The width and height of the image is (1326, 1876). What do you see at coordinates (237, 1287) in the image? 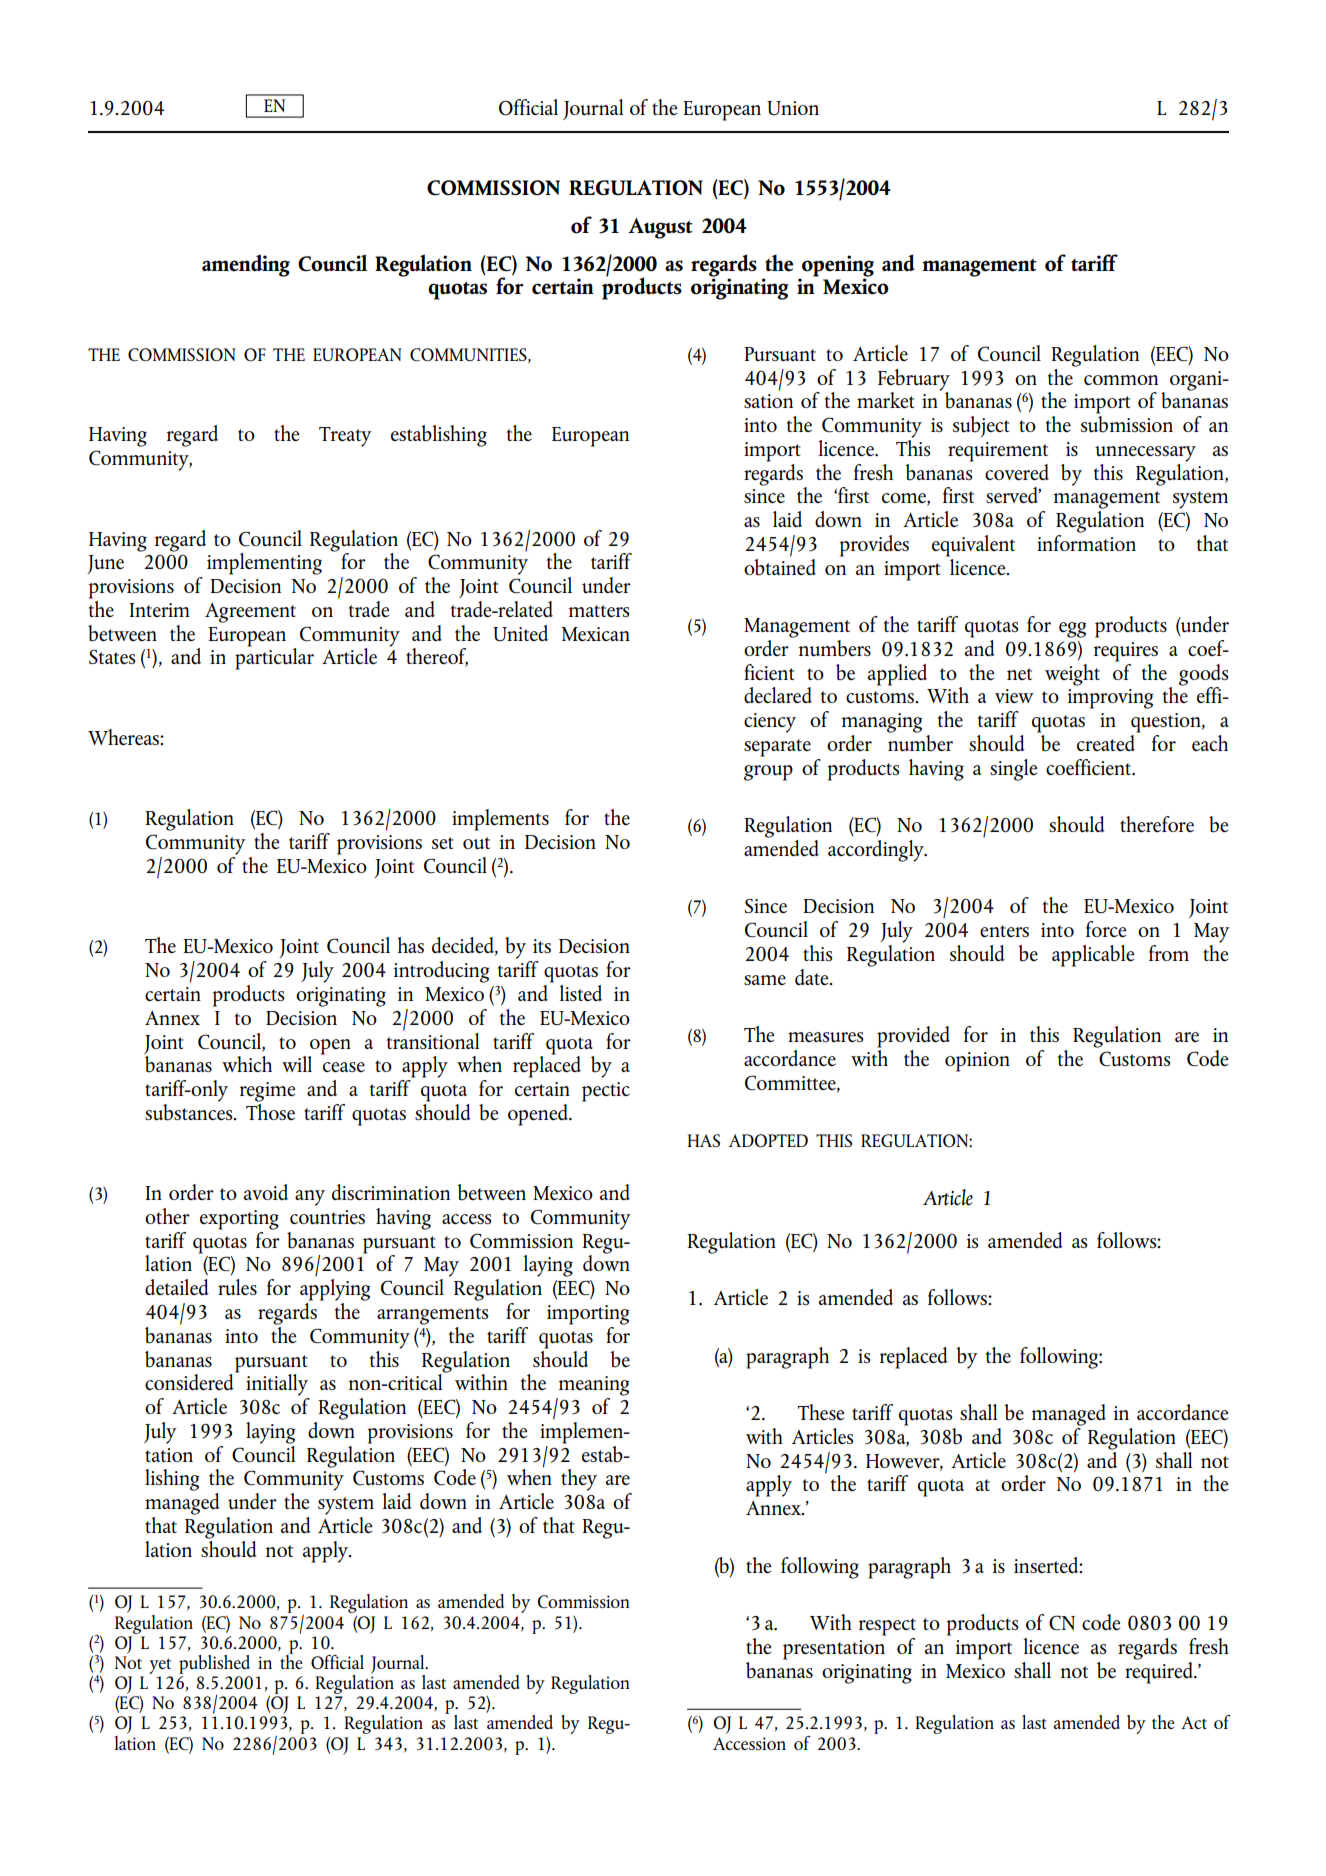
I see `rules` at bounding box center [237, 1287].
